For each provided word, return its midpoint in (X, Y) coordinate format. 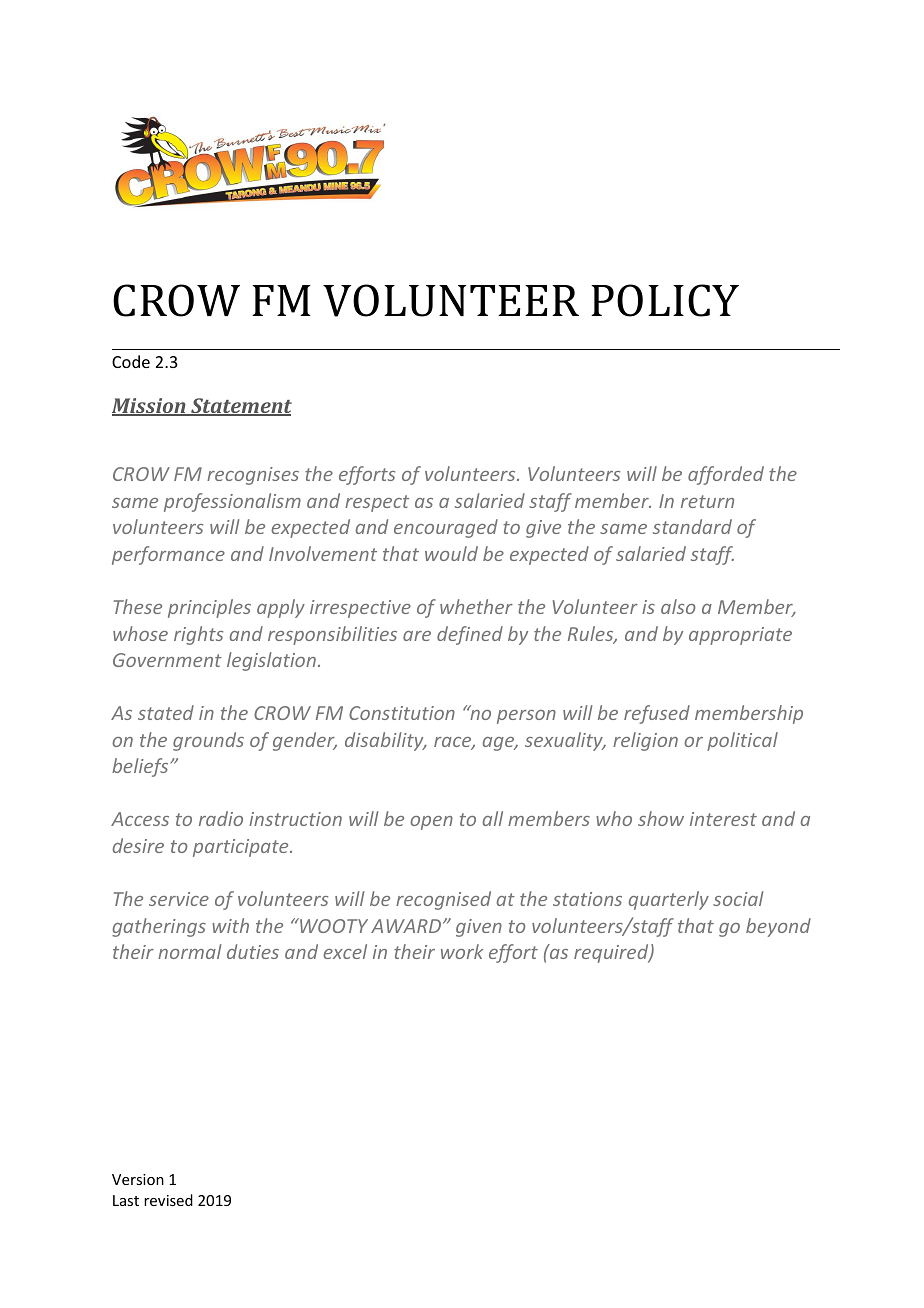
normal (190, 951)
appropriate (740, 636)
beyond (778, 927)
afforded (726, 475)
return (707, 501)
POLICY (665, 300)
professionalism (232, 502)
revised (168, 1200)
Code (131, 361)
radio (221, 818)
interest (723, 819)
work (462, 951)
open (431, 823)
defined (470, 635)
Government (167, 660)
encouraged (446, 528)
